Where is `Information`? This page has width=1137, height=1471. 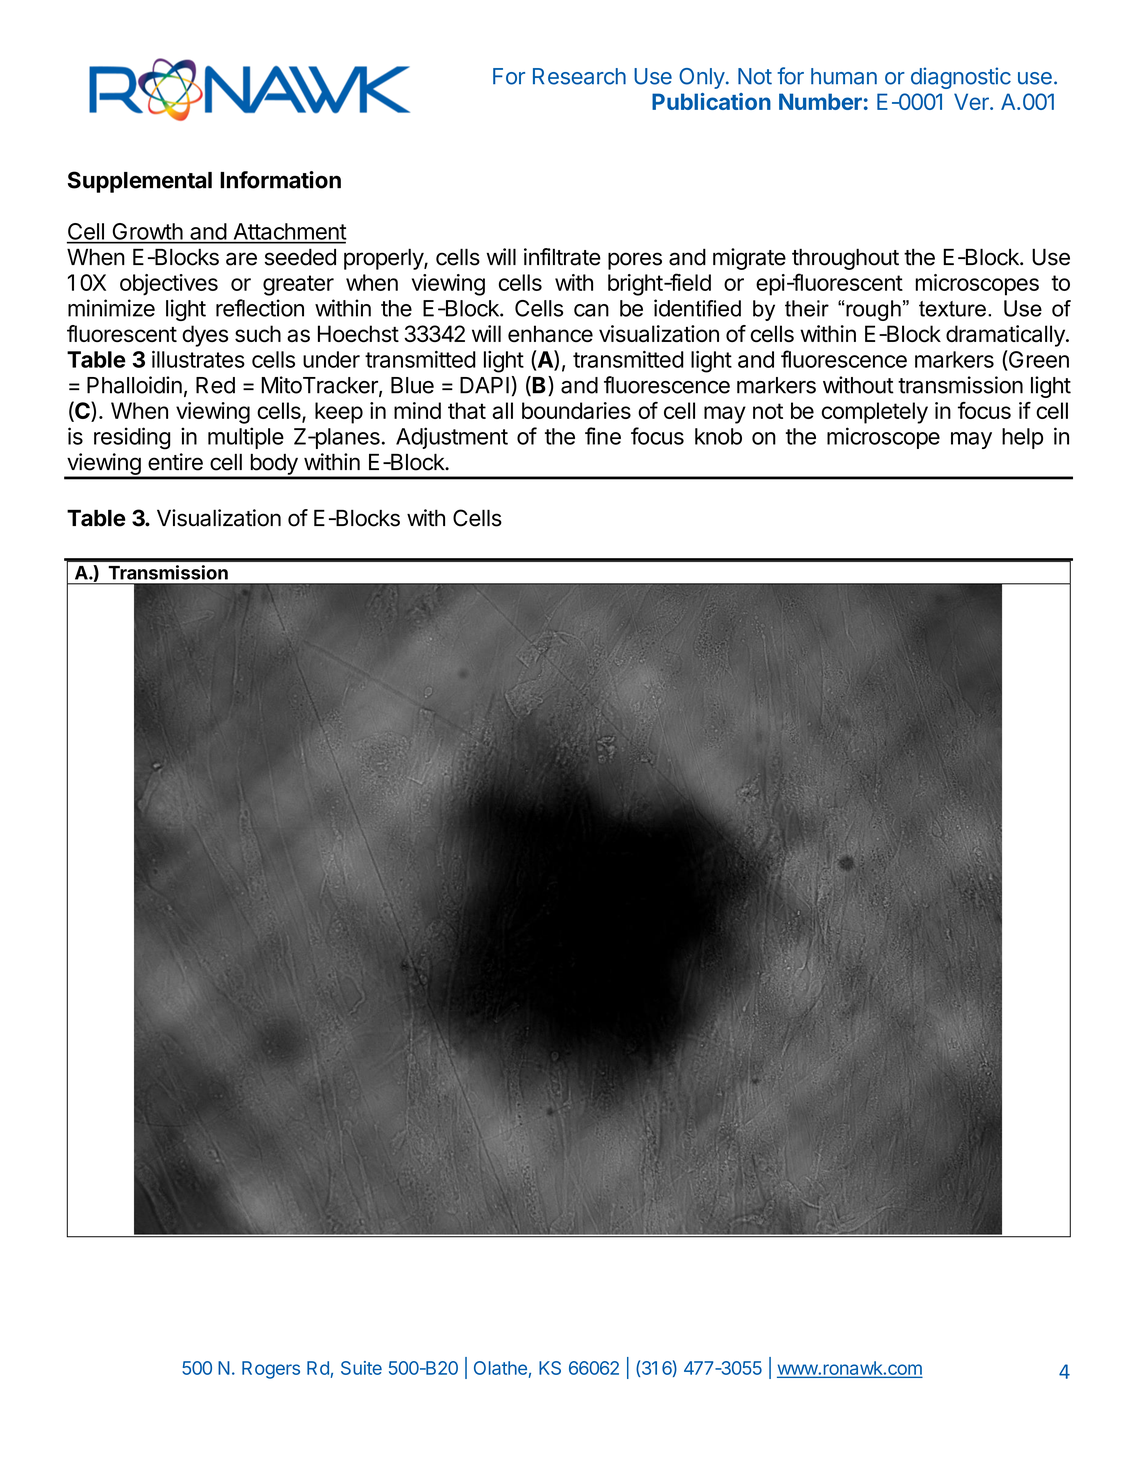 Information is located at coordinates (280, 180).
